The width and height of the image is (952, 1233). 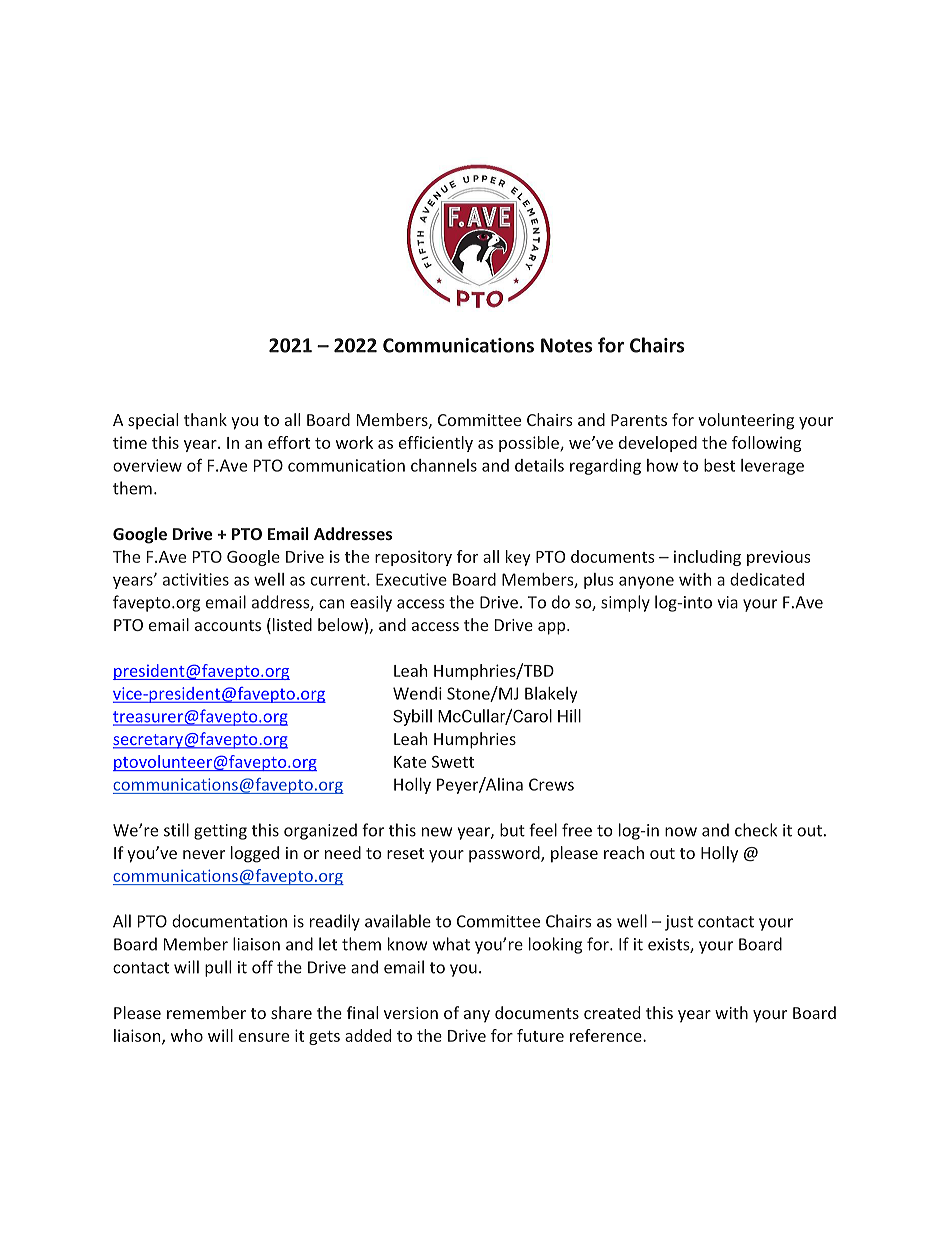 I want to click on never, so click(x=204, y=854).
